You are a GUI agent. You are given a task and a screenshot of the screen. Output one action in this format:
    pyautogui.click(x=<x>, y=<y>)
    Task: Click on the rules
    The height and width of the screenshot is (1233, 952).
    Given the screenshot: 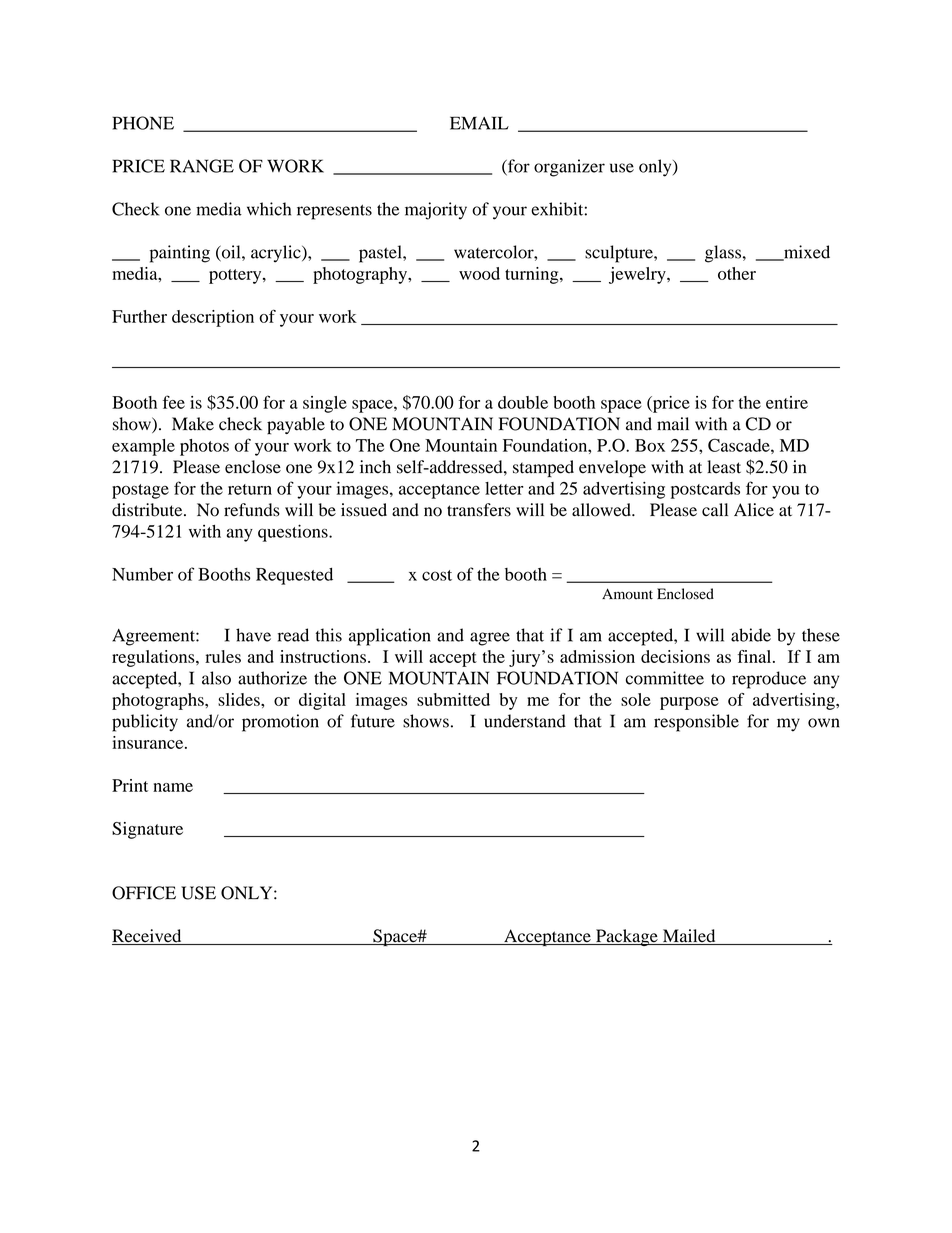 What is the action you would take?
    pyautogui.click(x=223, y=656)
